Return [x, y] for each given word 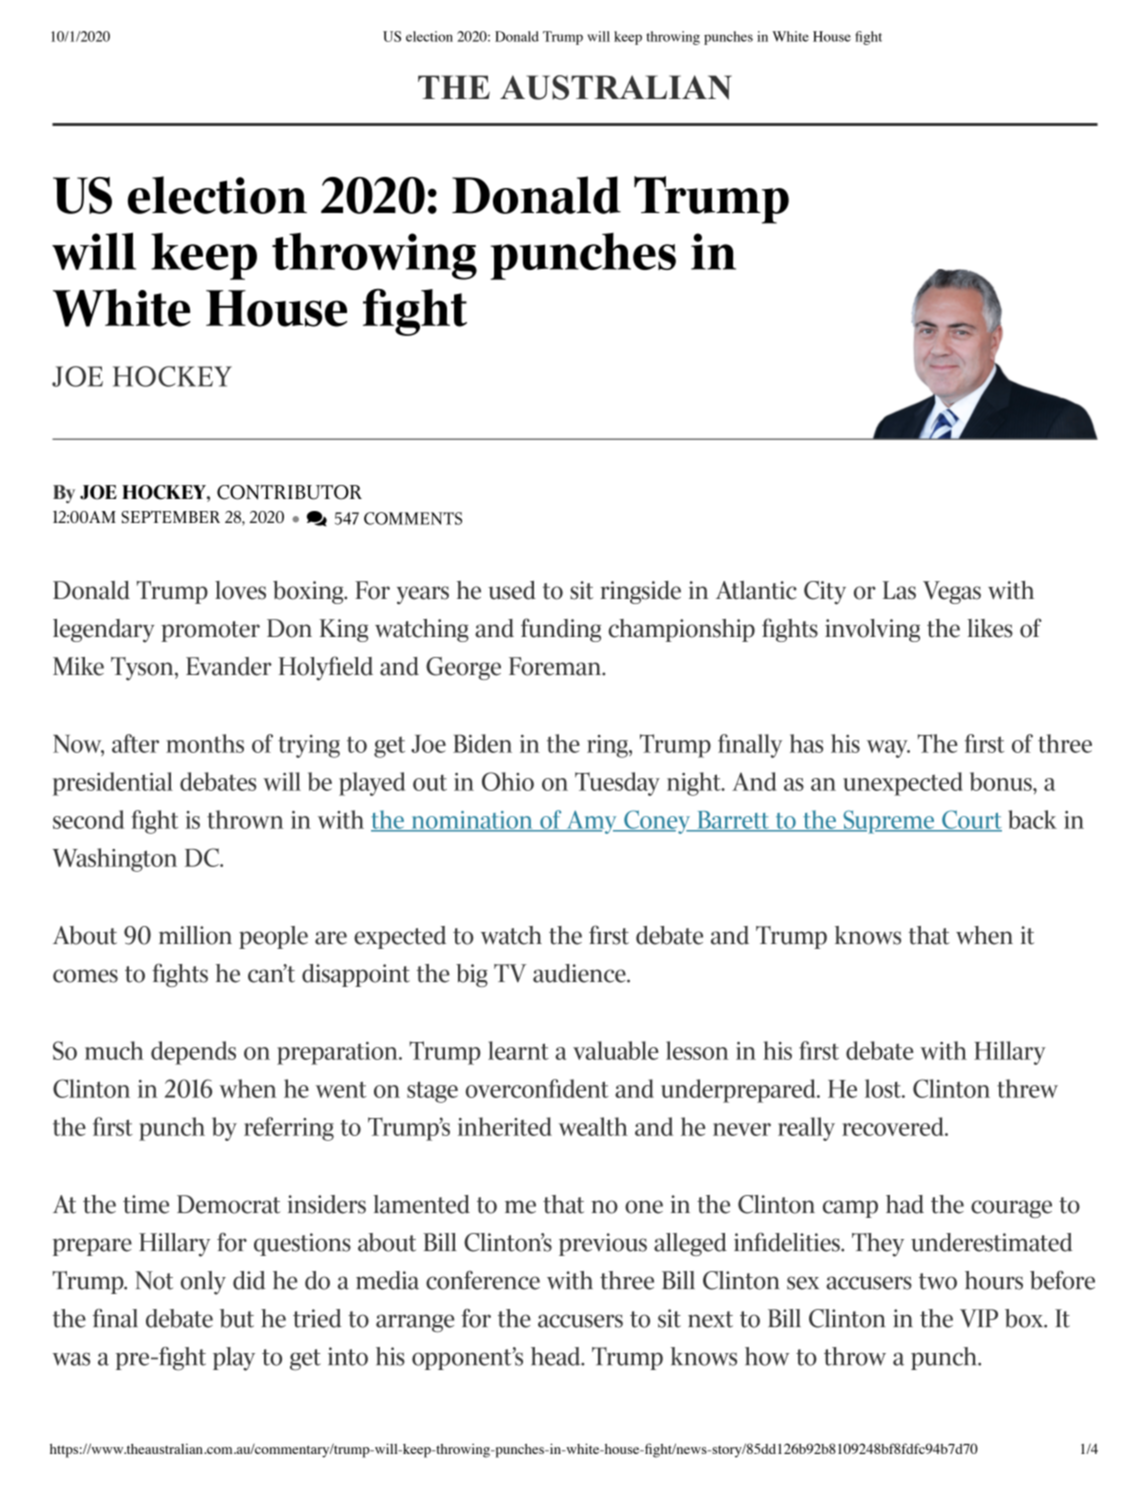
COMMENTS [413, 518]
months [205, 743]
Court [971, 820]
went [341, 1089]
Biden [482, 743]
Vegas [952, 592]
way [888, 749]
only [203, 1283]
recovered [894, 1126]
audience [580, 973]
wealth [593, 1126]
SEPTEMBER [171, 517]
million [195, 935]
